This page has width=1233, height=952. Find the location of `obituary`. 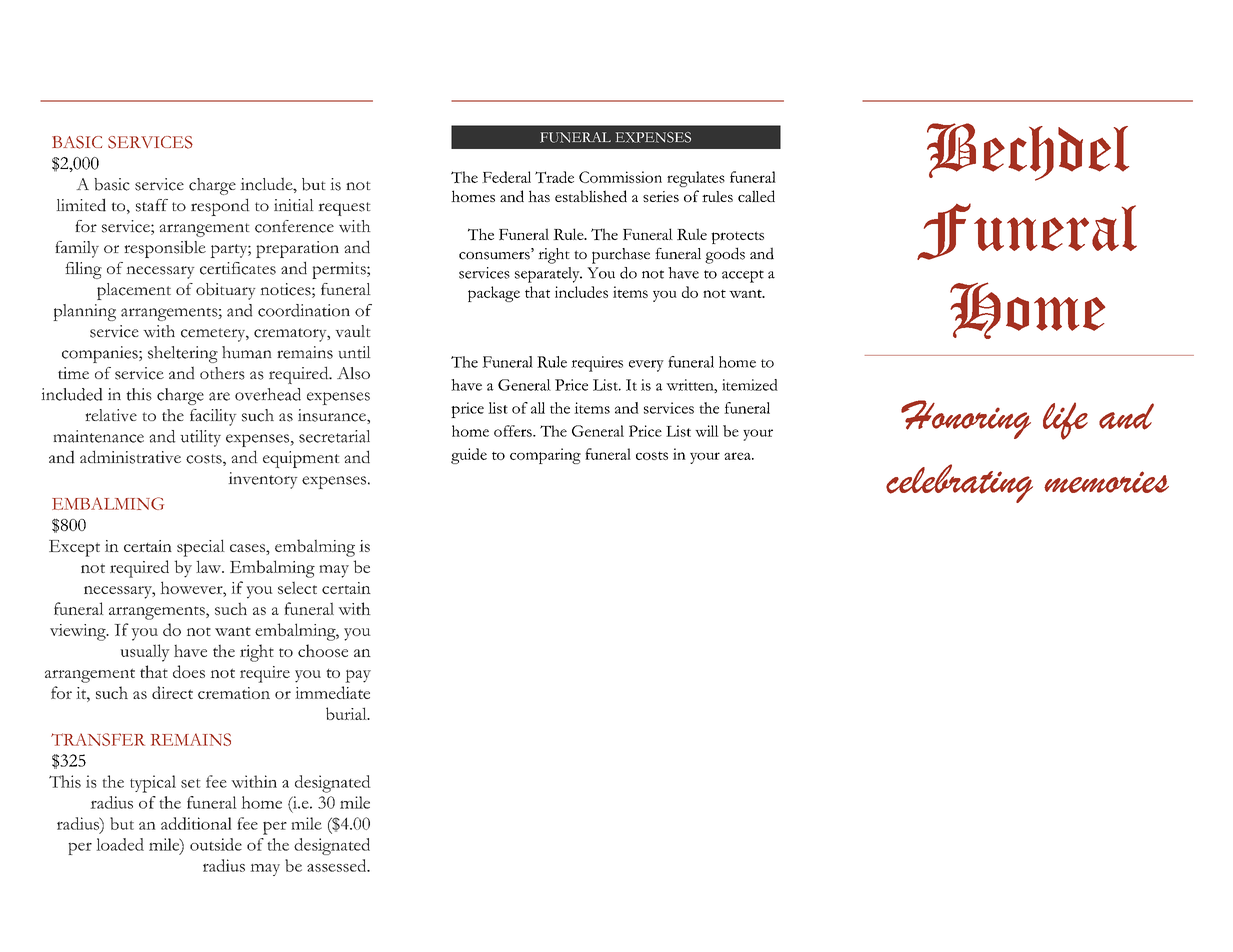

obituary is located at coordinates (225, 291).
